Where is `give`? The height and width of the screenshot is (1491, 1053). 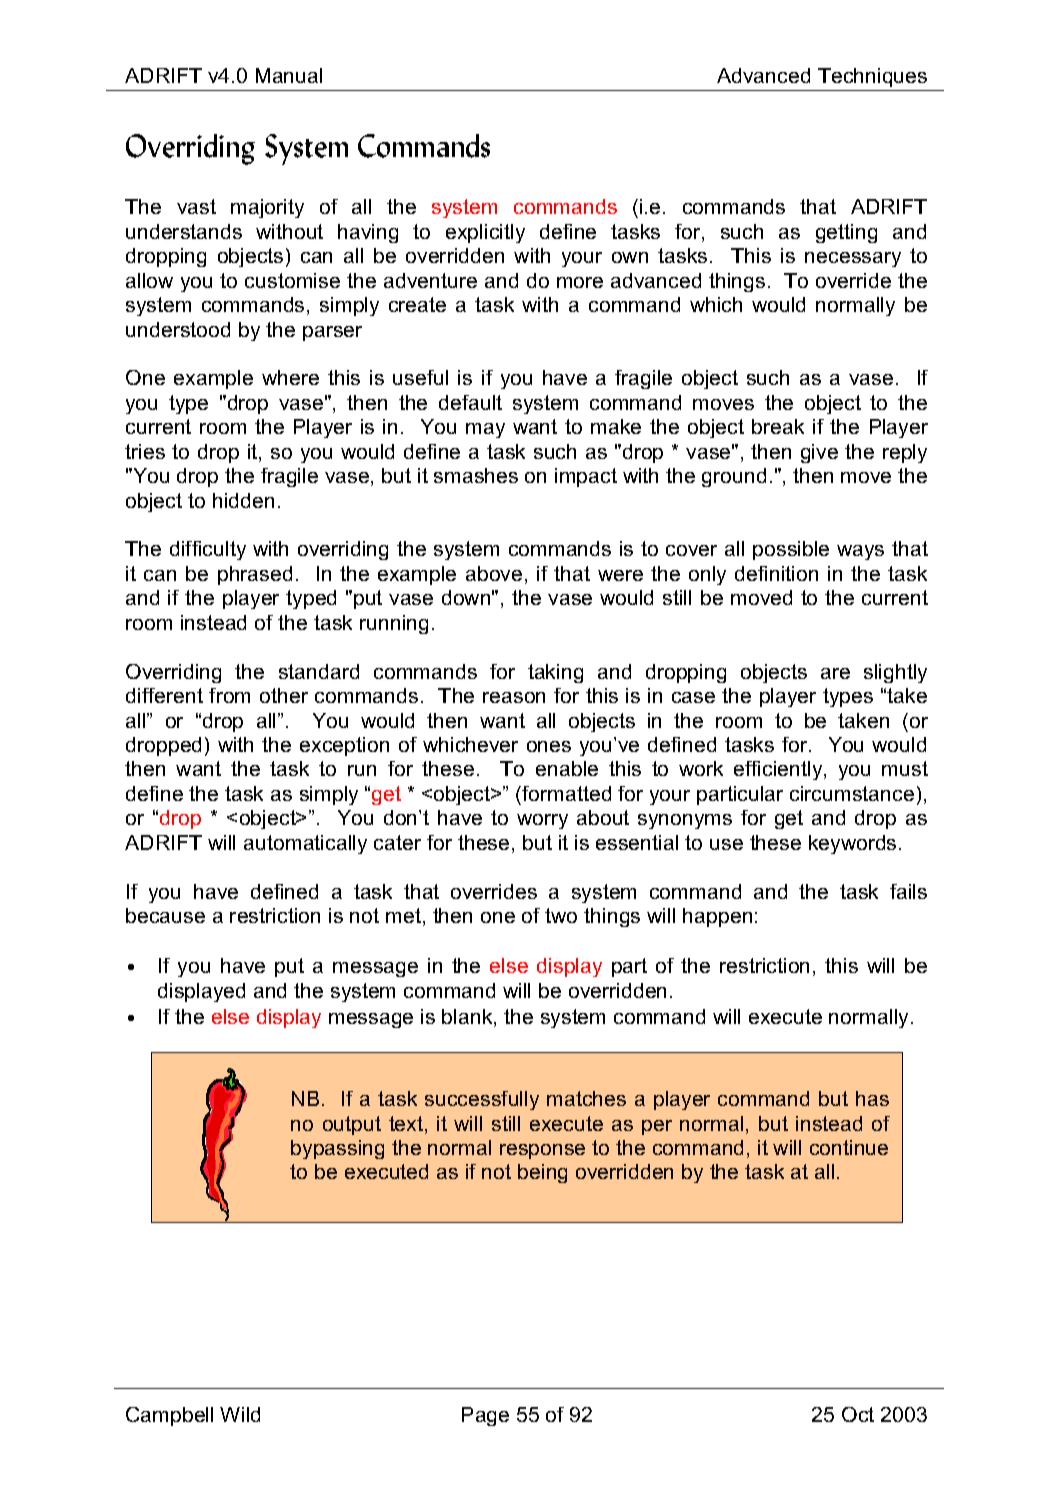
give is located at coordinates (819, 453).
